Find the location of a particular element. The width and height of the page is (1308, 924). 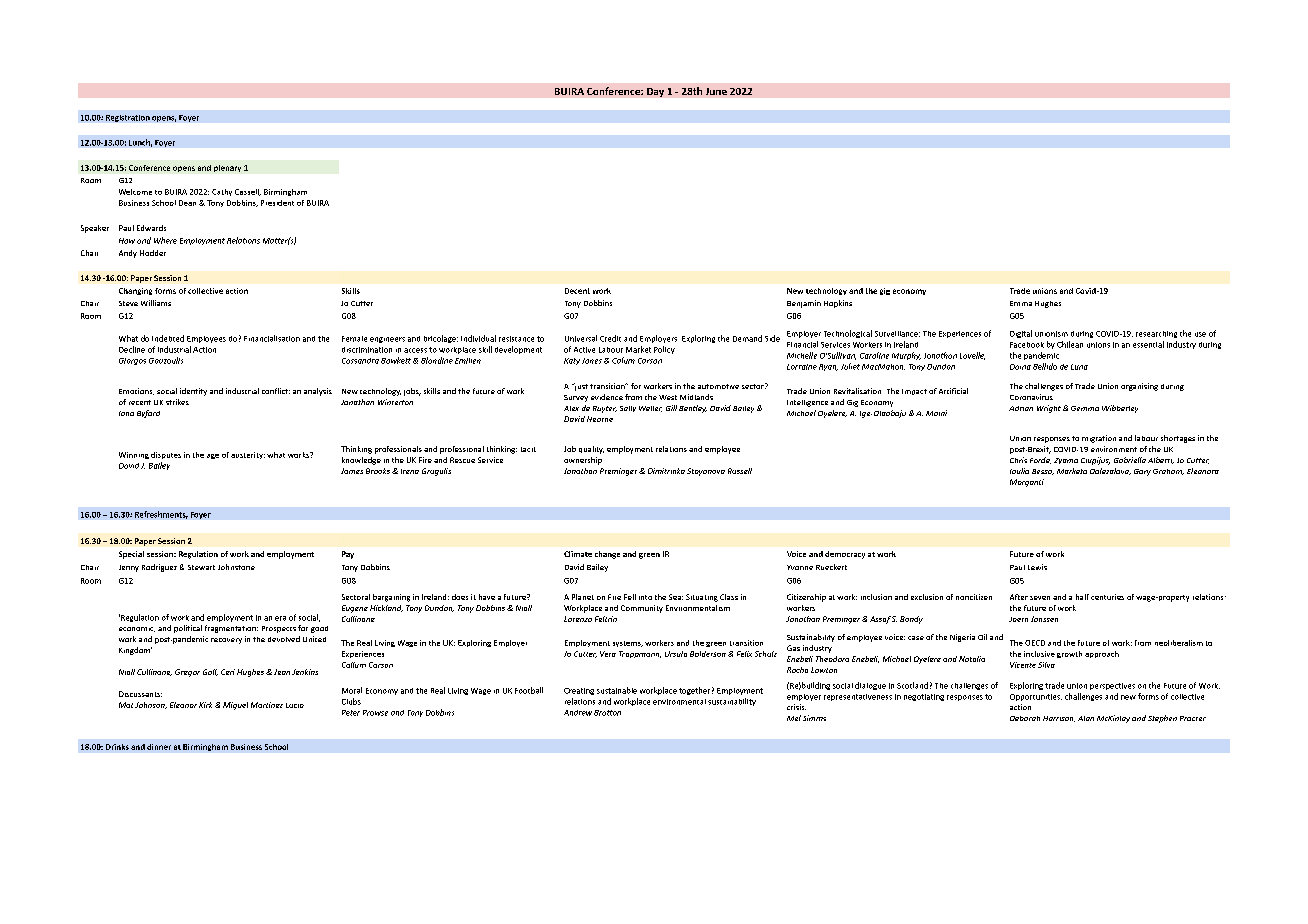

Registration is located at coordinates (128, 118).
